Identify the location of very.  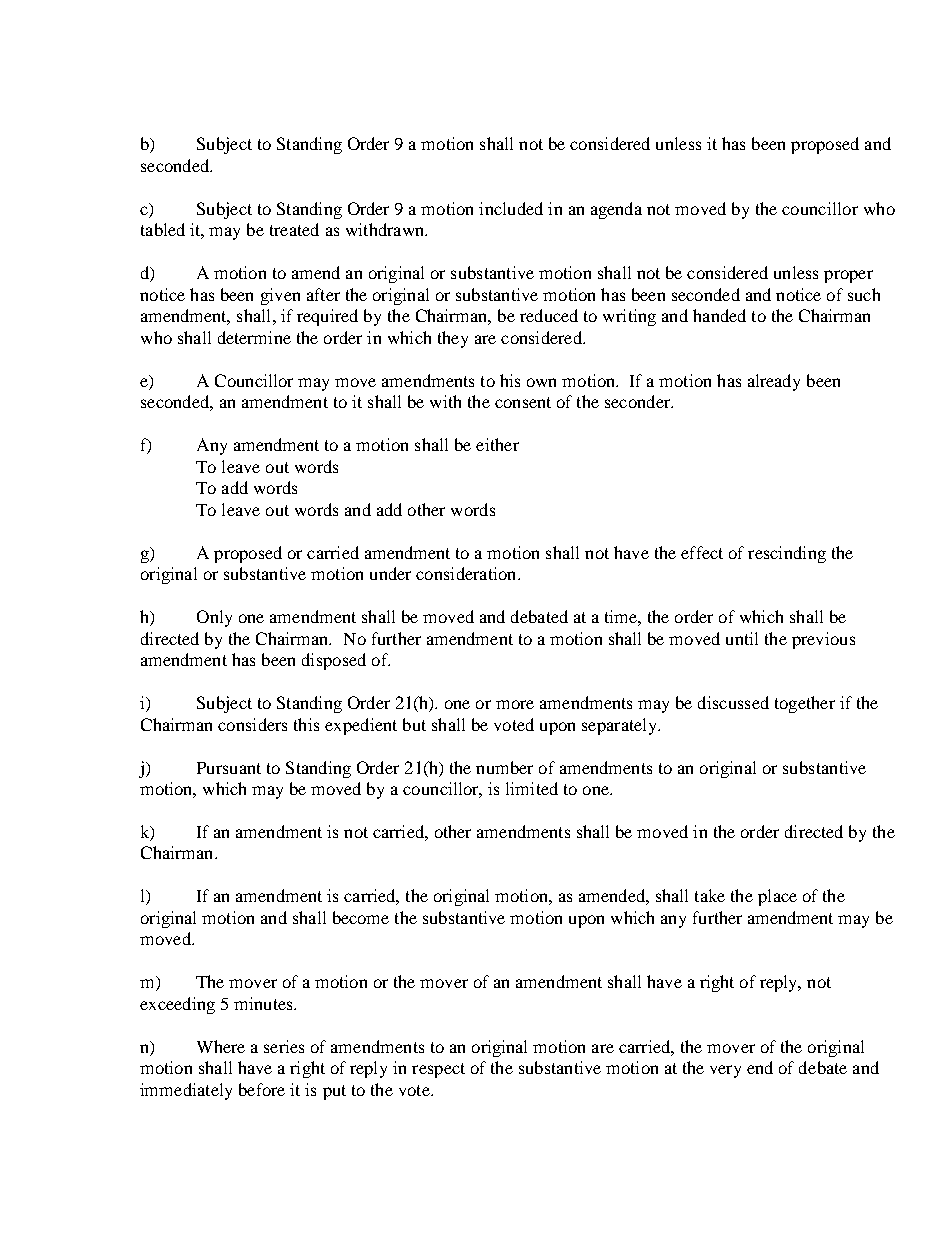
(725, 1071).
